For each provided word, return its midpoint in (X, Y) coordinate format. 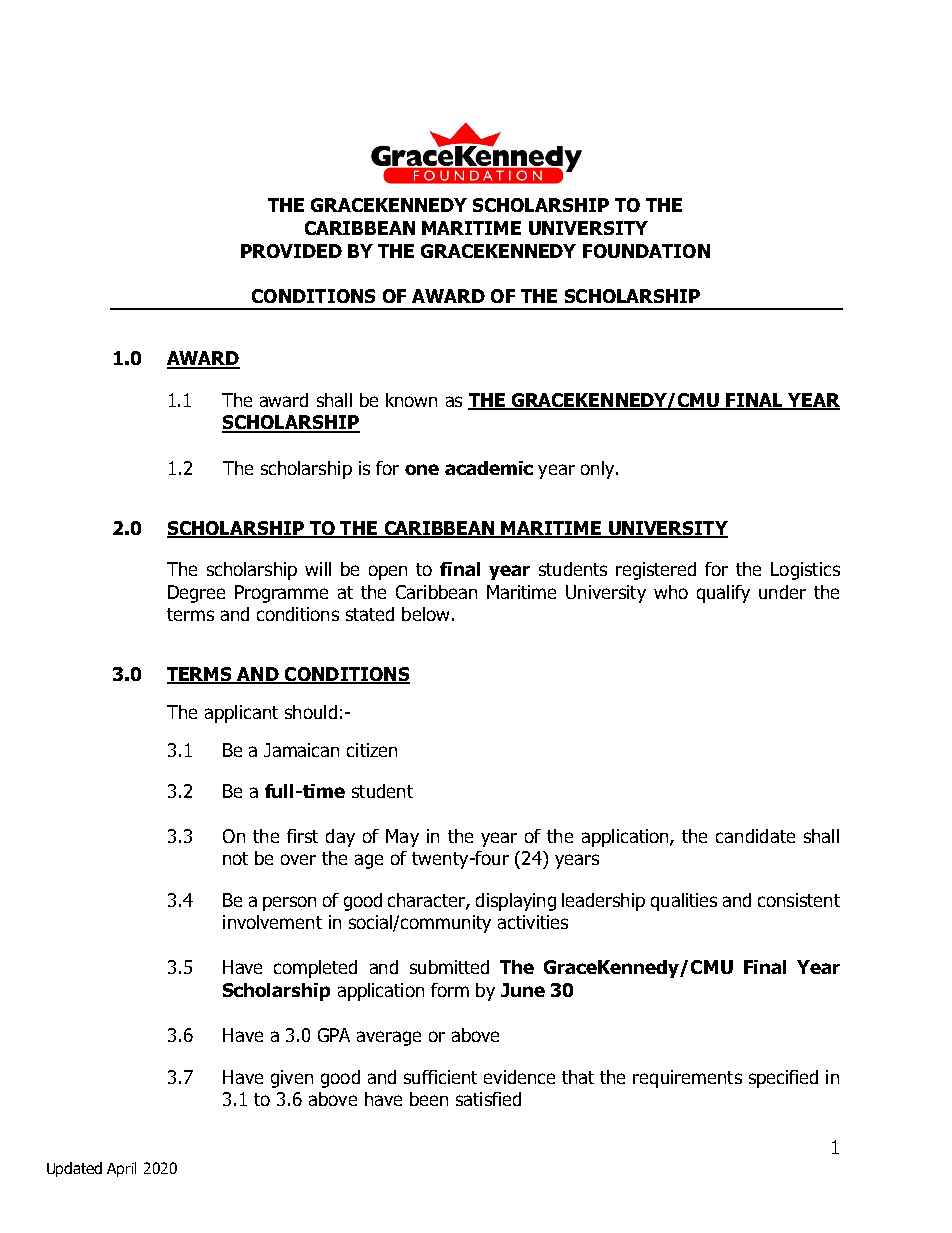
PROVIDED (291, 251)
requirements (687, 1079)
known (411, 400)
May (402, 838)
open (388, 572)
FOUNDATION (646, 251)
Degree (196, 594)
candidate (755, 836)
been (429, 1099)
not (235, 858)
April (121, 1169)
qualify (723, 594)
